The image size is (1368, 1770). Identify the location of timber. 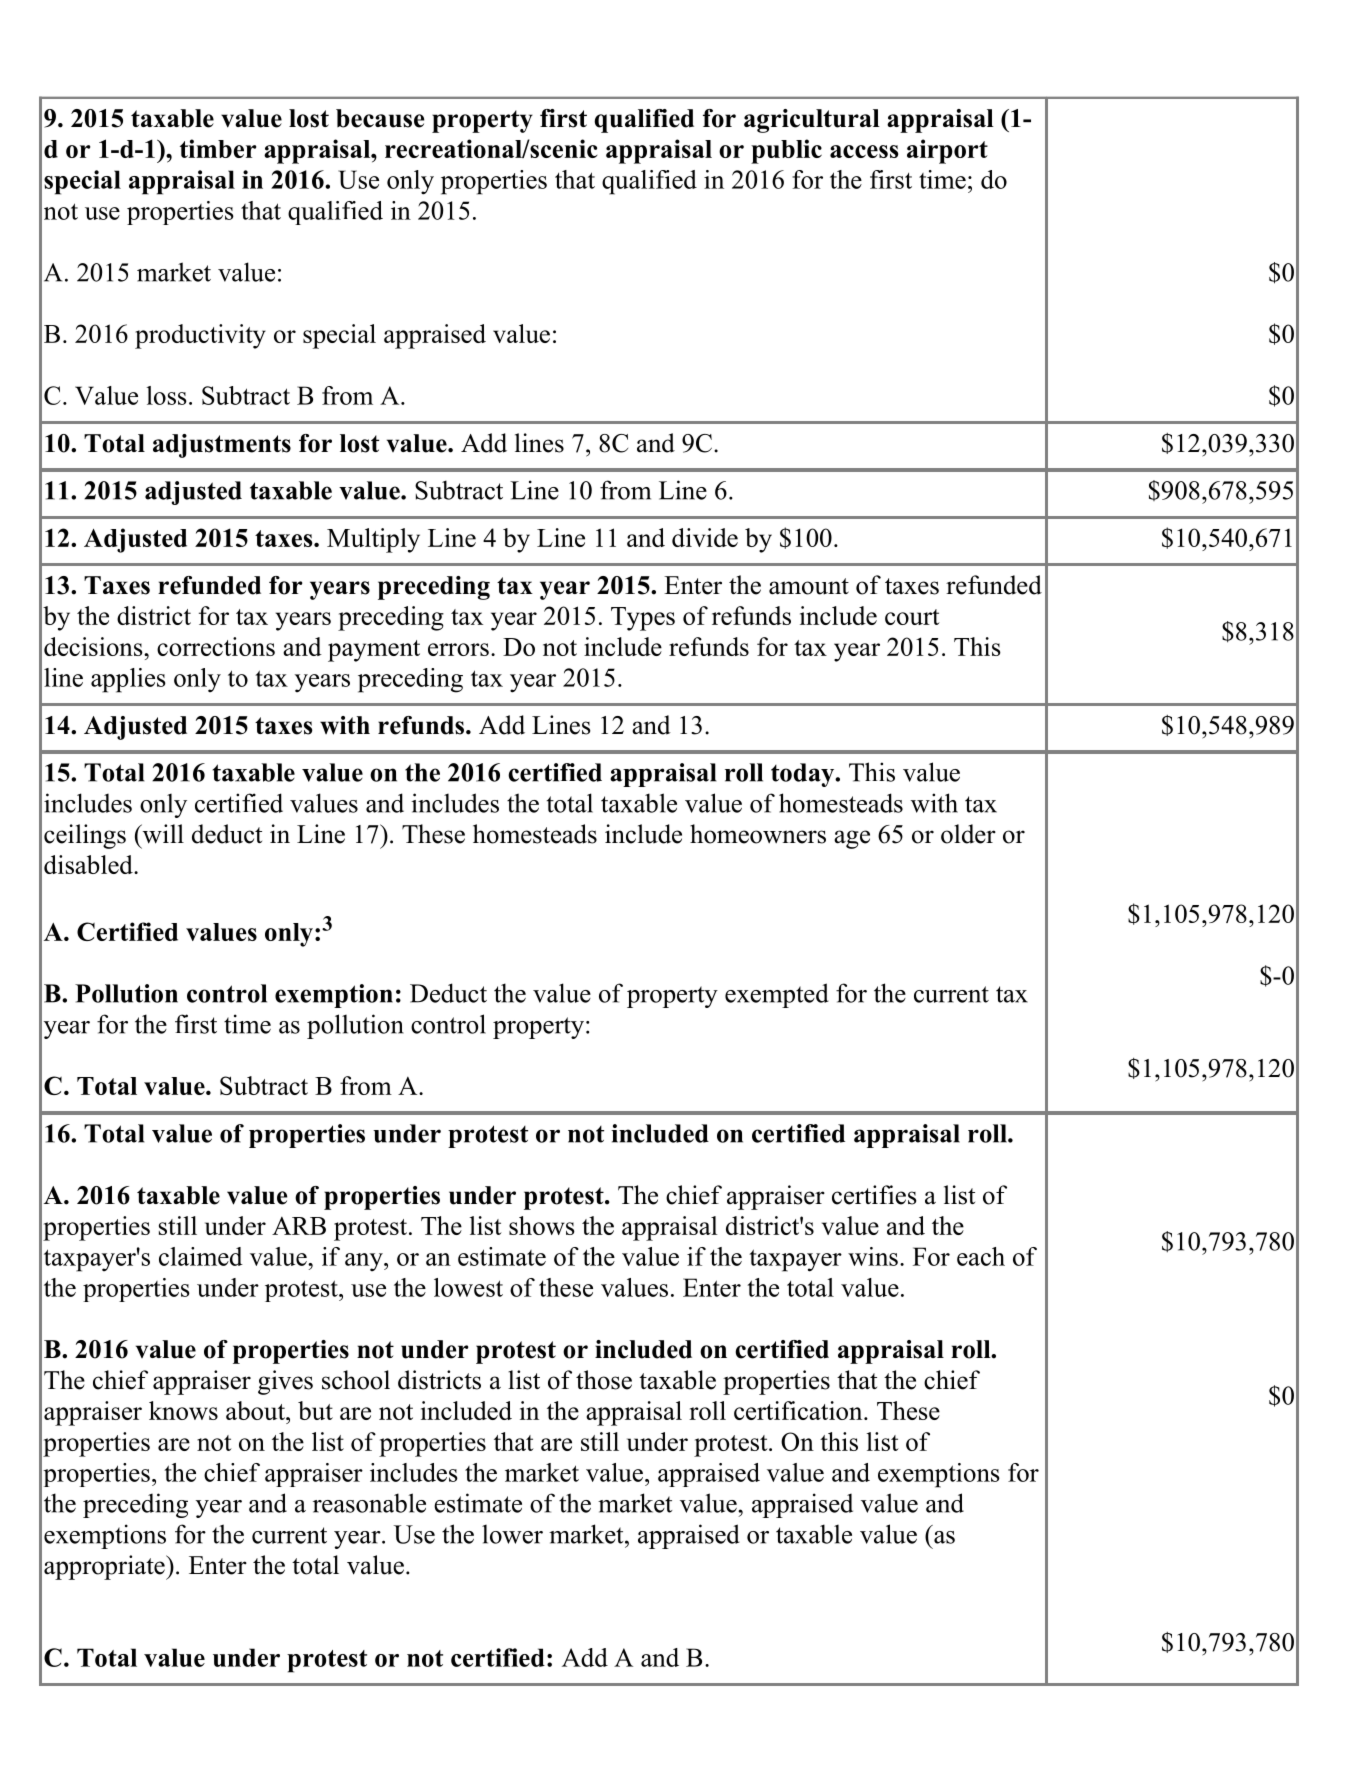
(218, 148).
